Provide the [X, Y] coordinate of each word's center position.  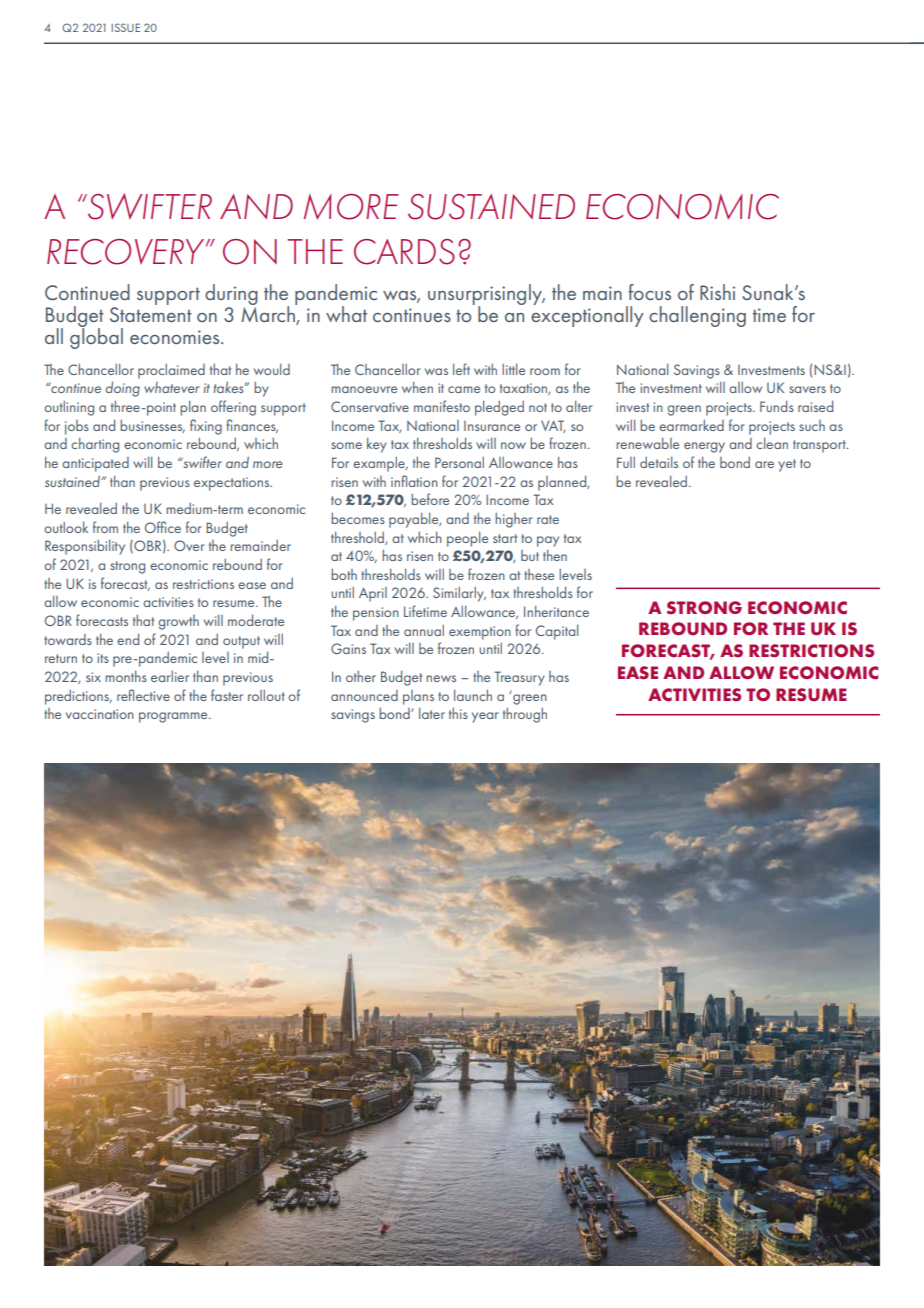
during [231, 296]
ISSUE [125, 27]
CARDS [404, 252]
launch [473, 695]
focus [649, 292]
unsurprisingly [486, 296]
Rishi [717, 292]
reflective [143, 695]
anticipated [95, 464]
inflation [414, 481]
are [764, 464]
